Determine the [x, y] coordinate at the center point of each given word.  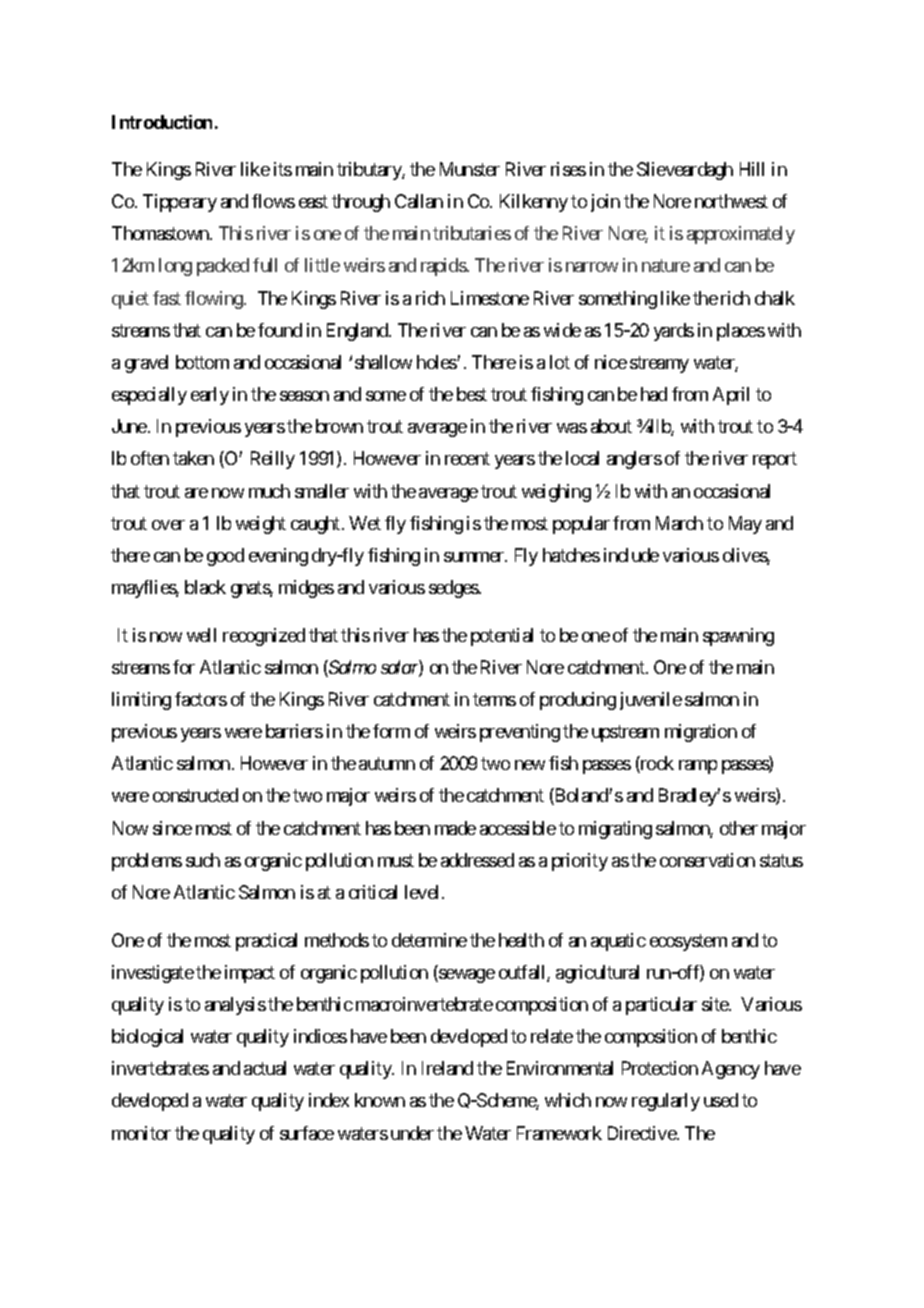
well [201, 635]
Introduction [162, 122]
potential [502, 637]
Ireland [447, 1068]
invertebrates [160, 1068]
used [721, 1100]
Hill [752, 169]
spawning [738, 637]
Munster [470, 169]
